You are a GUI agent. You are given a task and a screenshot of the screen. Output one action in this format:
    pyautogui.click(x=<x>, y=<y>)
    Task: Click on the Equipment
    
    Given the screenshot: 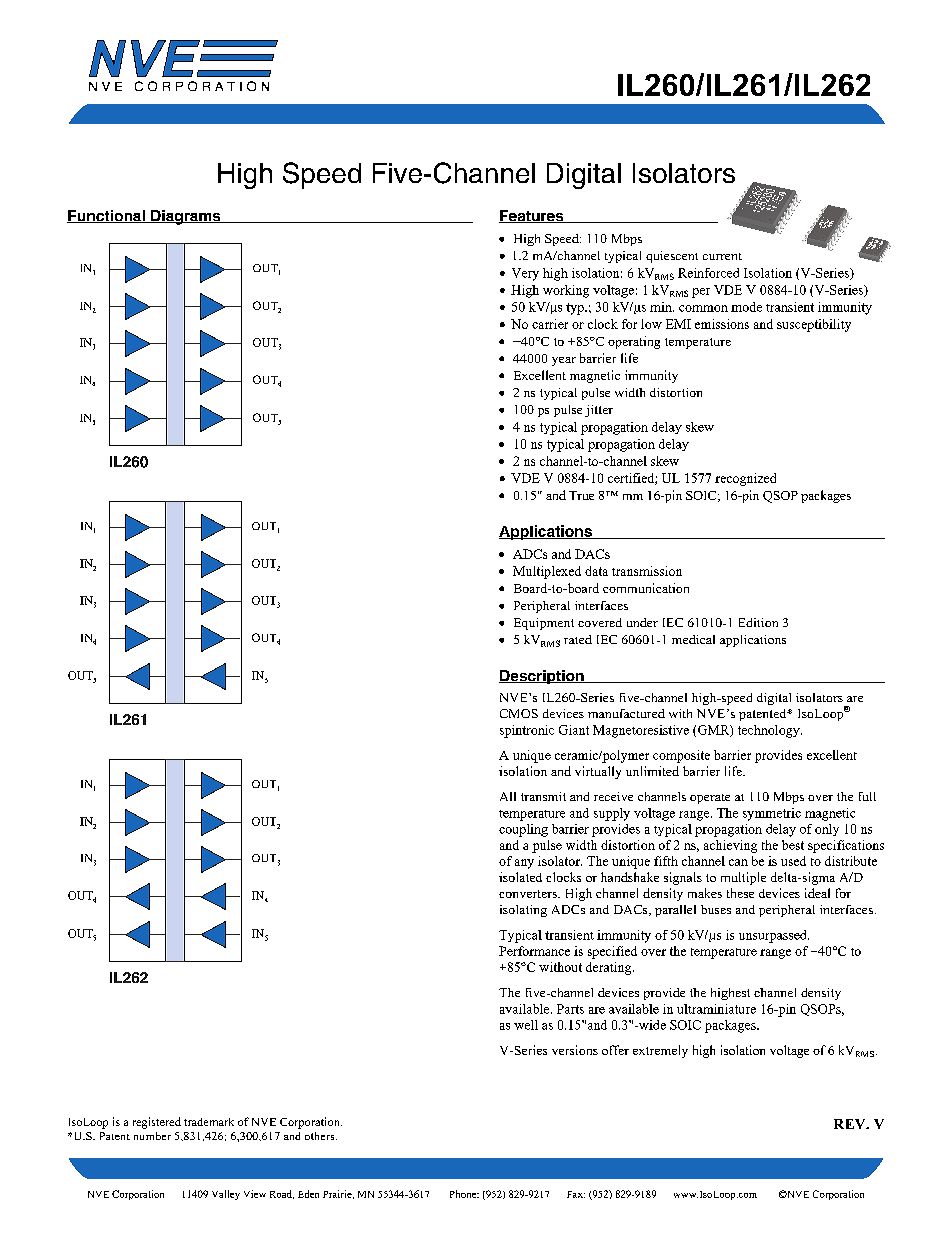 What is the action you would take?
    pyautogui.click(x=544, y=624)
